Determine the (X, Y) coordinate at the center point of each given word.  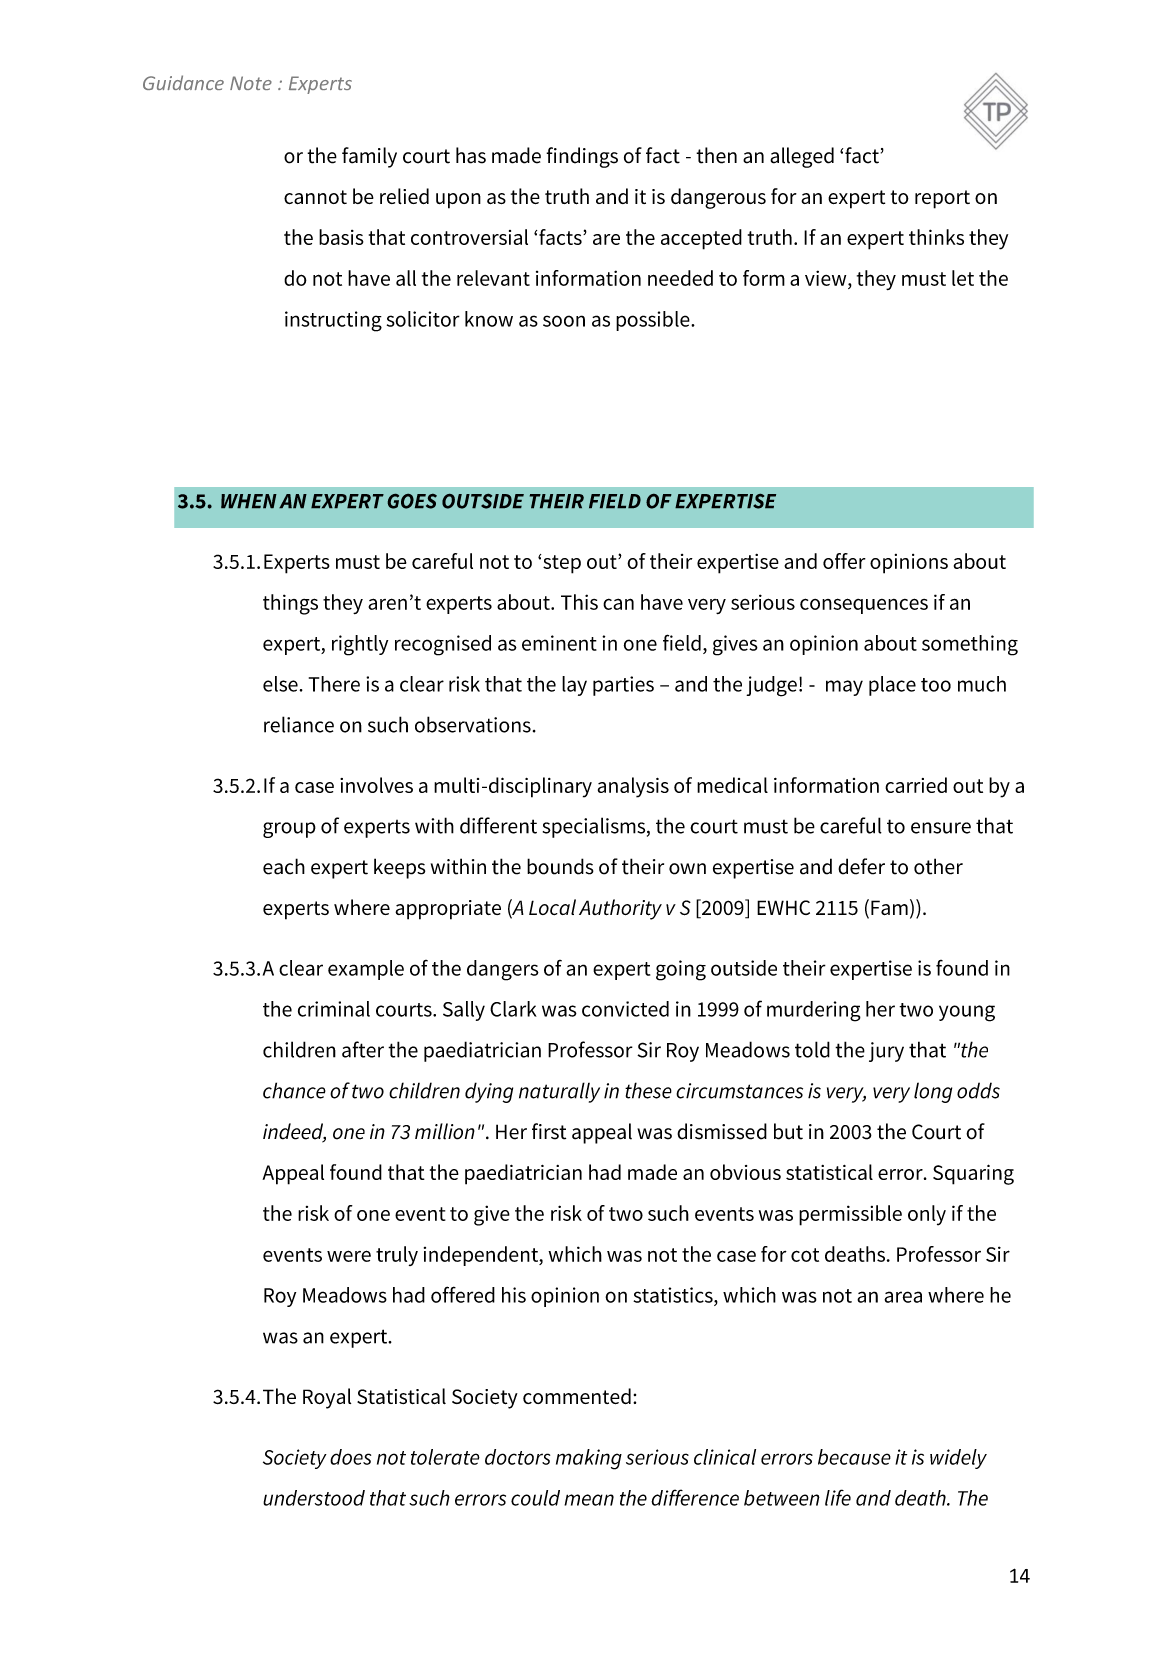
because (854, 1457)
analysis (633, 787)
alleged (802, 157)
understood (314, 1498)
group (289, 830)
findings (582, 157)
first (549, 1131)
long (933, 1092)
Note (251, 83)
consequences (864, 606)
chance (294, 1090)
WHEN (249, 501)
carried (916, 785)
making (589, 1459)
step (562, 564)
